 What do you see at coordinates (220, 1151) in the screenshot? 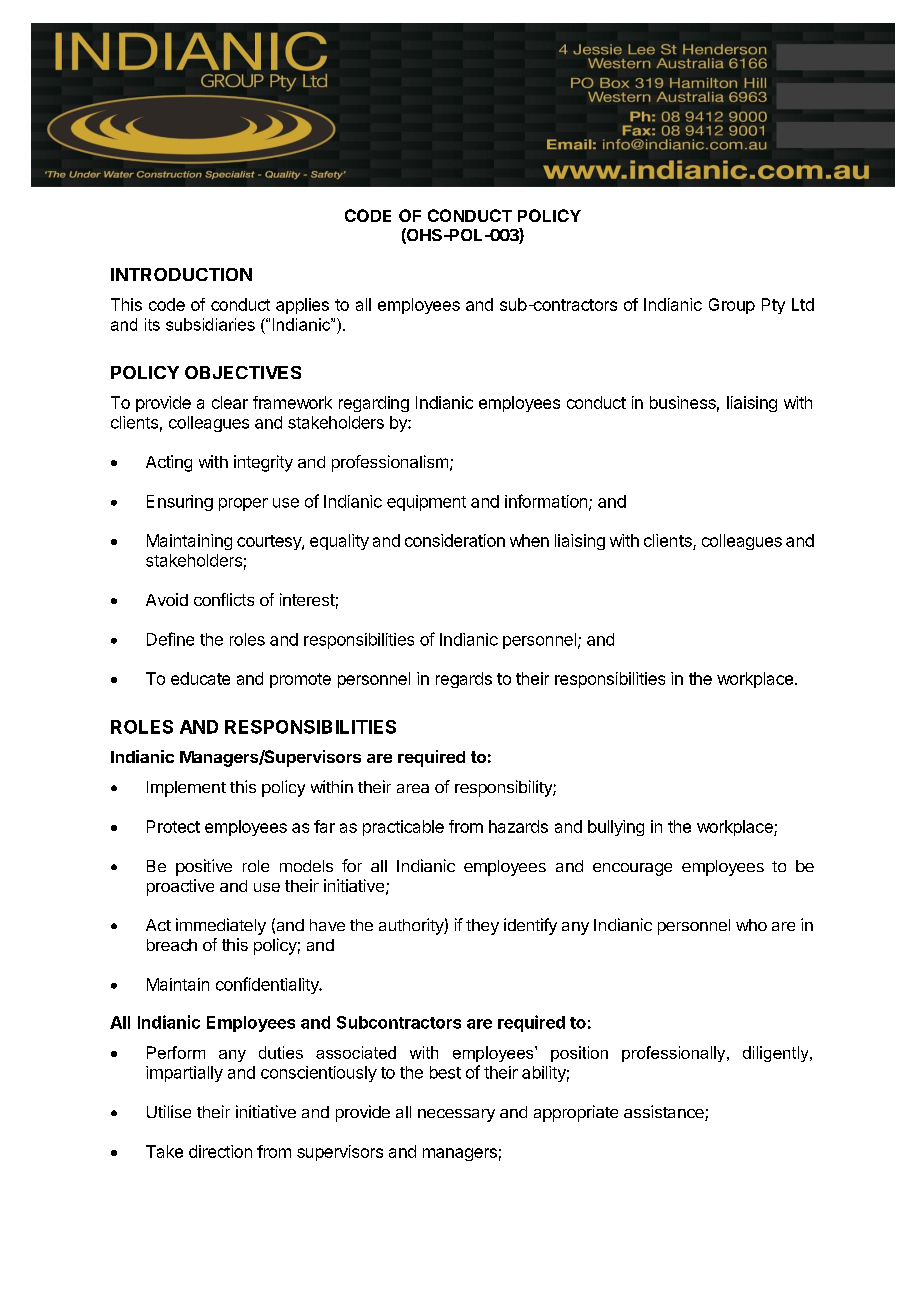
I see `direction` at bounding box center [220, 1151].
